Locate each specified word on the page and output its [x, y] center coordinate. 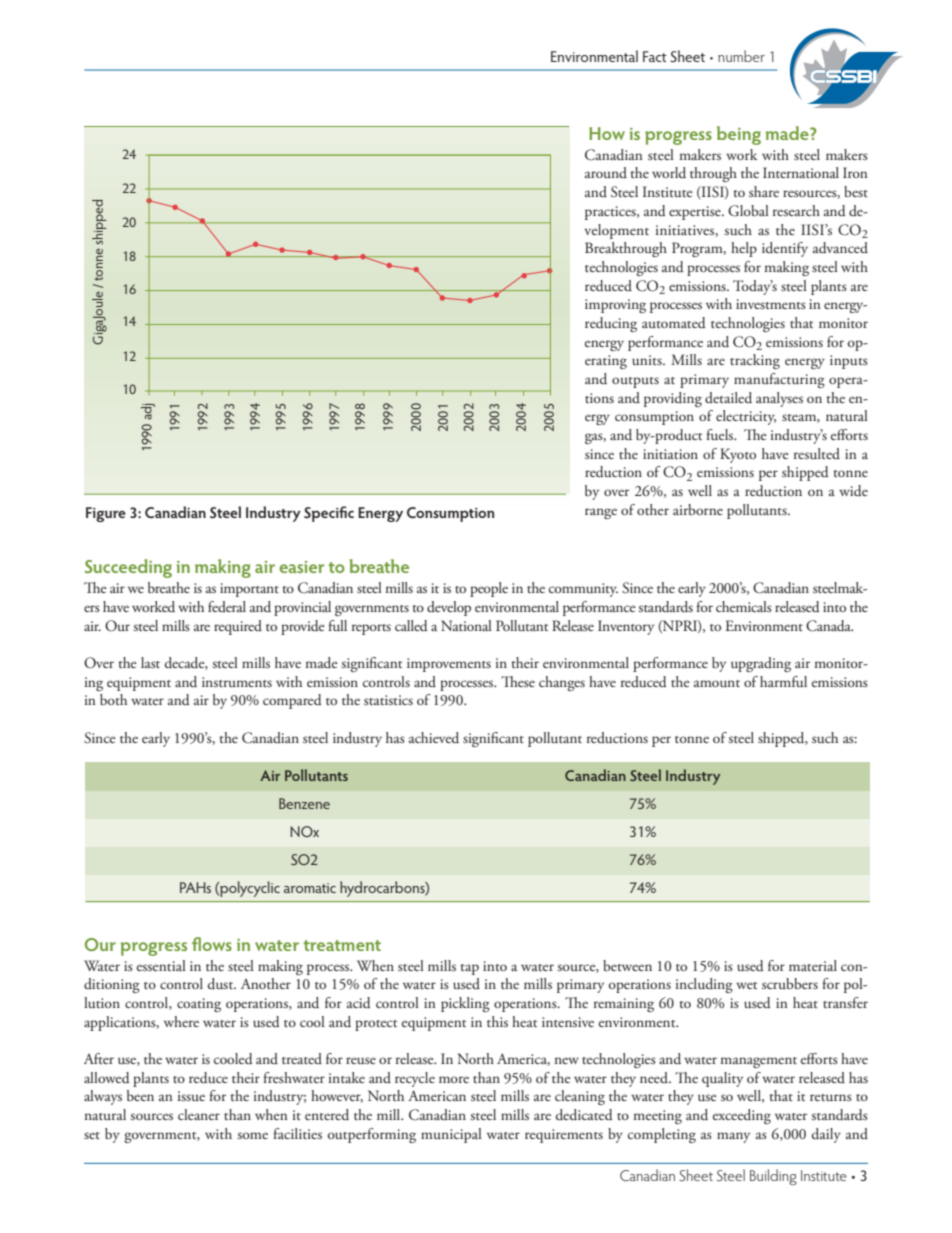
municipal [451, 1135]
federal [227, 606]
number [741, 56]
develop [449, 608]
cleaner [199, 1114]
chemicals [744, 606]
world [669, 173]
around [606, 172]
